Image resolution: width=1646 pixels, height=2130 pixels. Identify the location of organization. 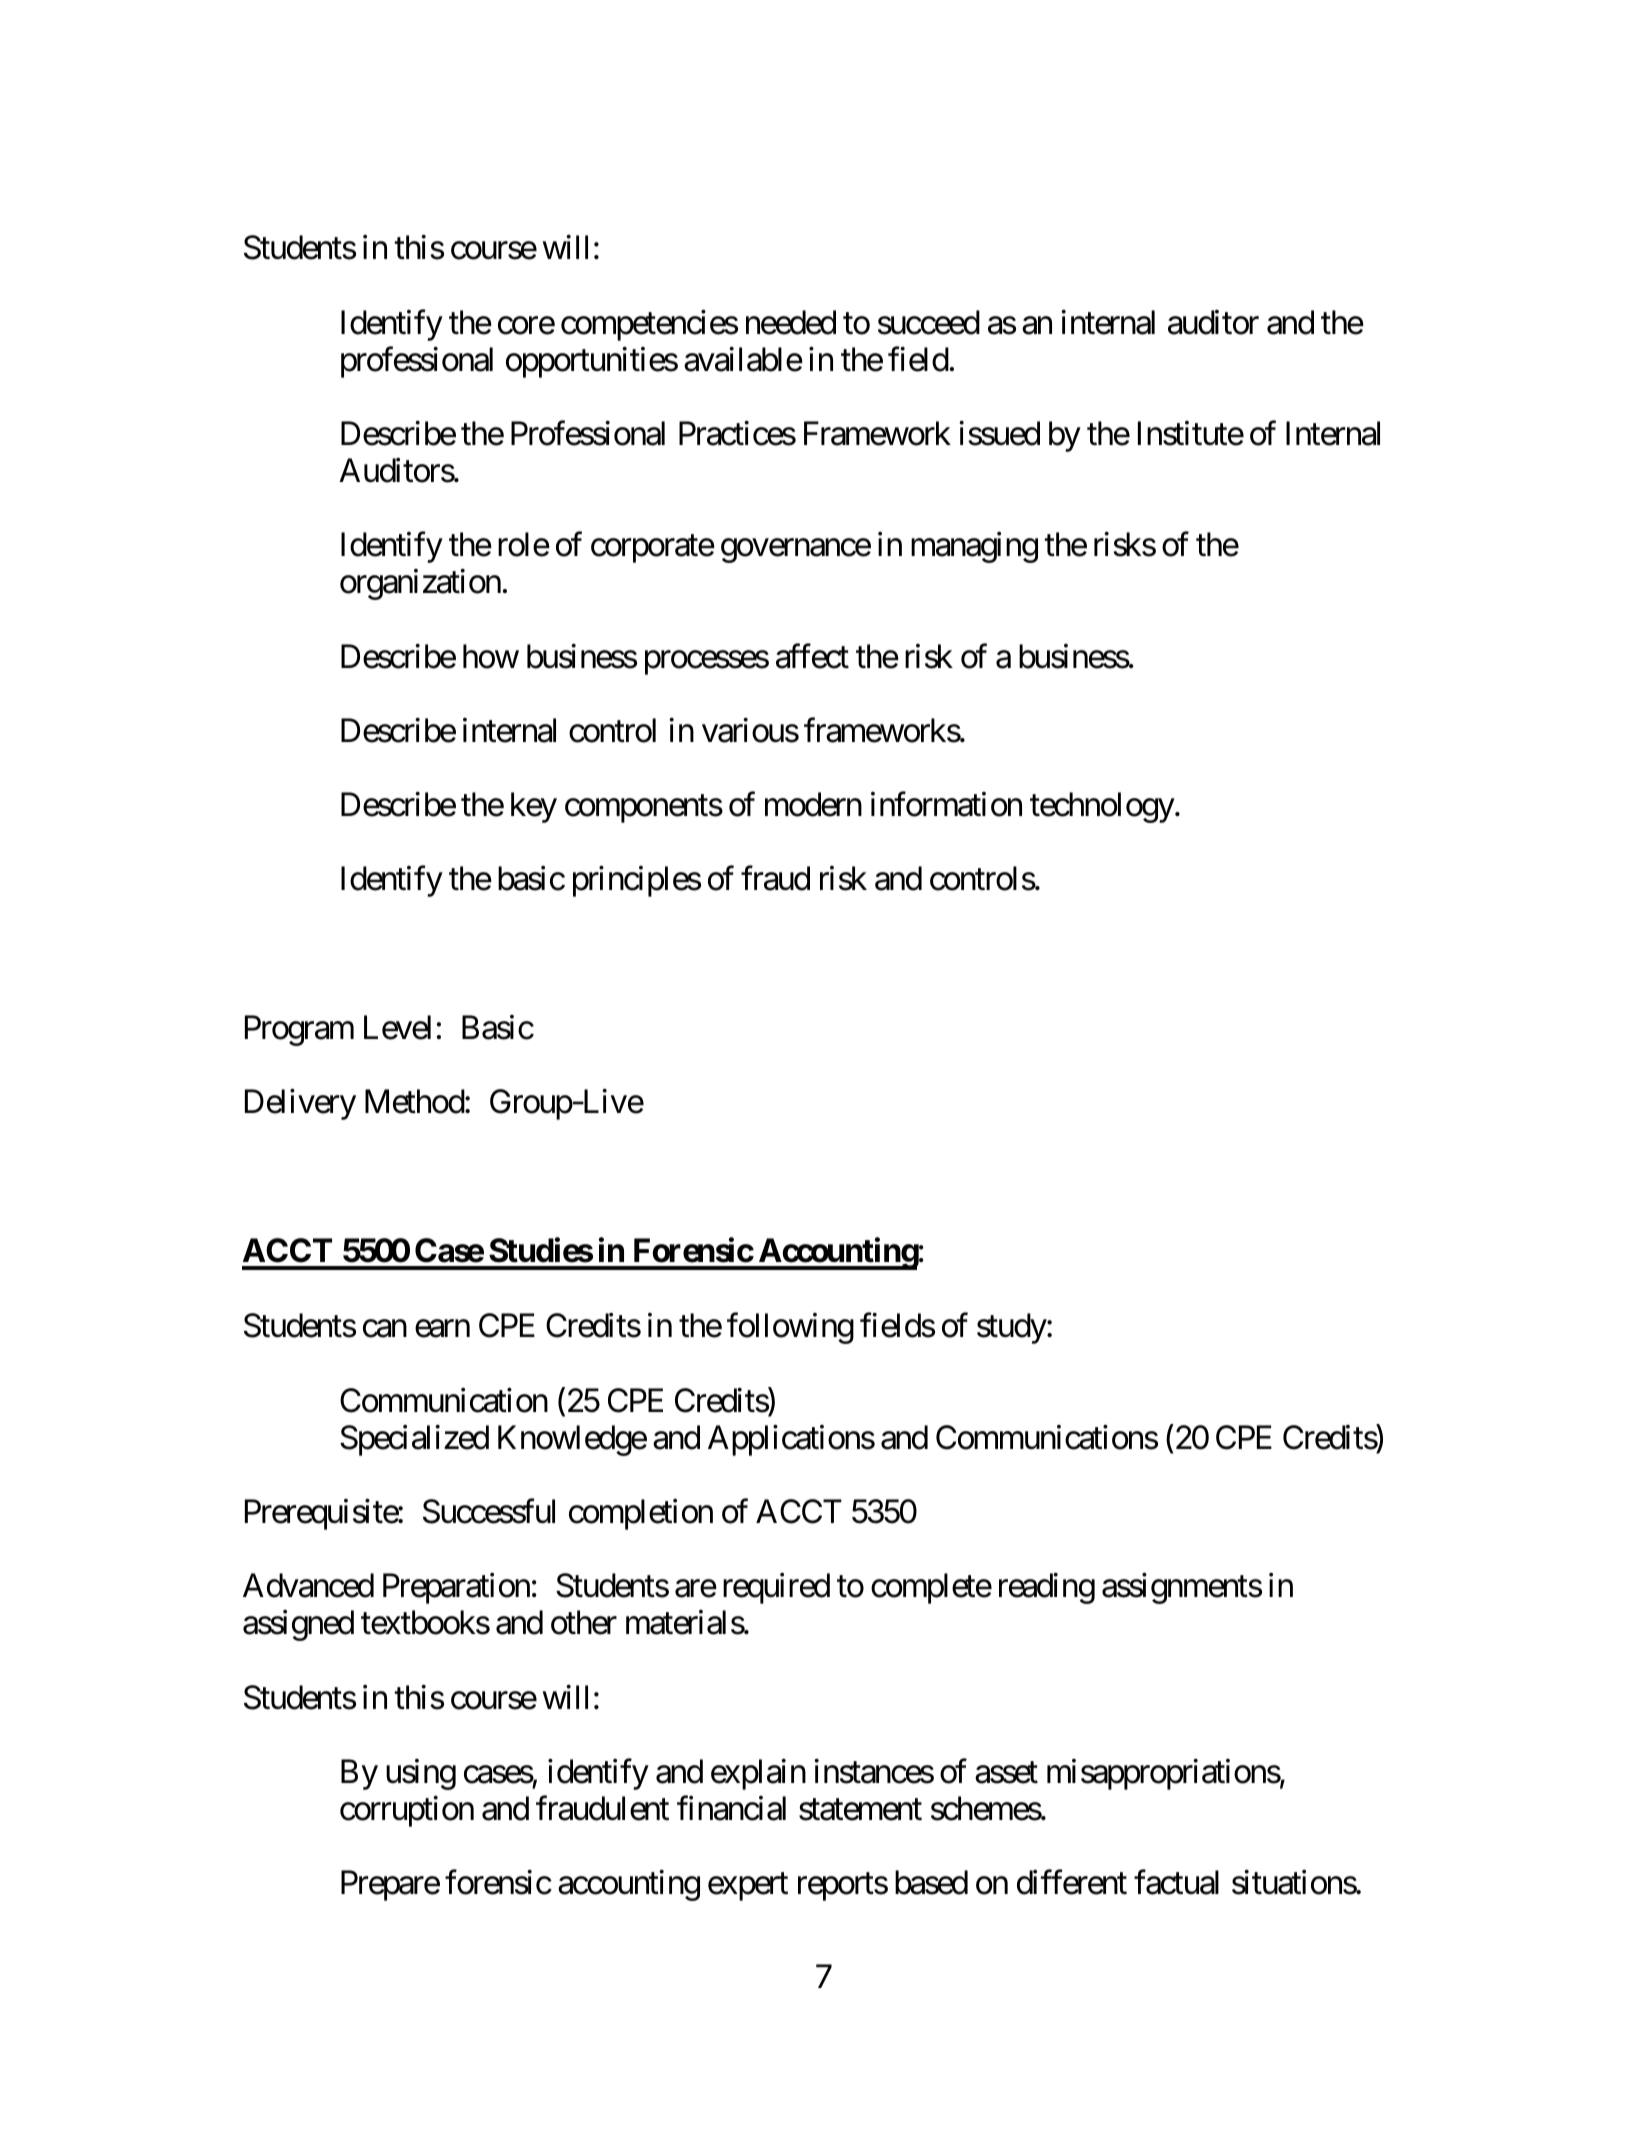
(420, 584).
